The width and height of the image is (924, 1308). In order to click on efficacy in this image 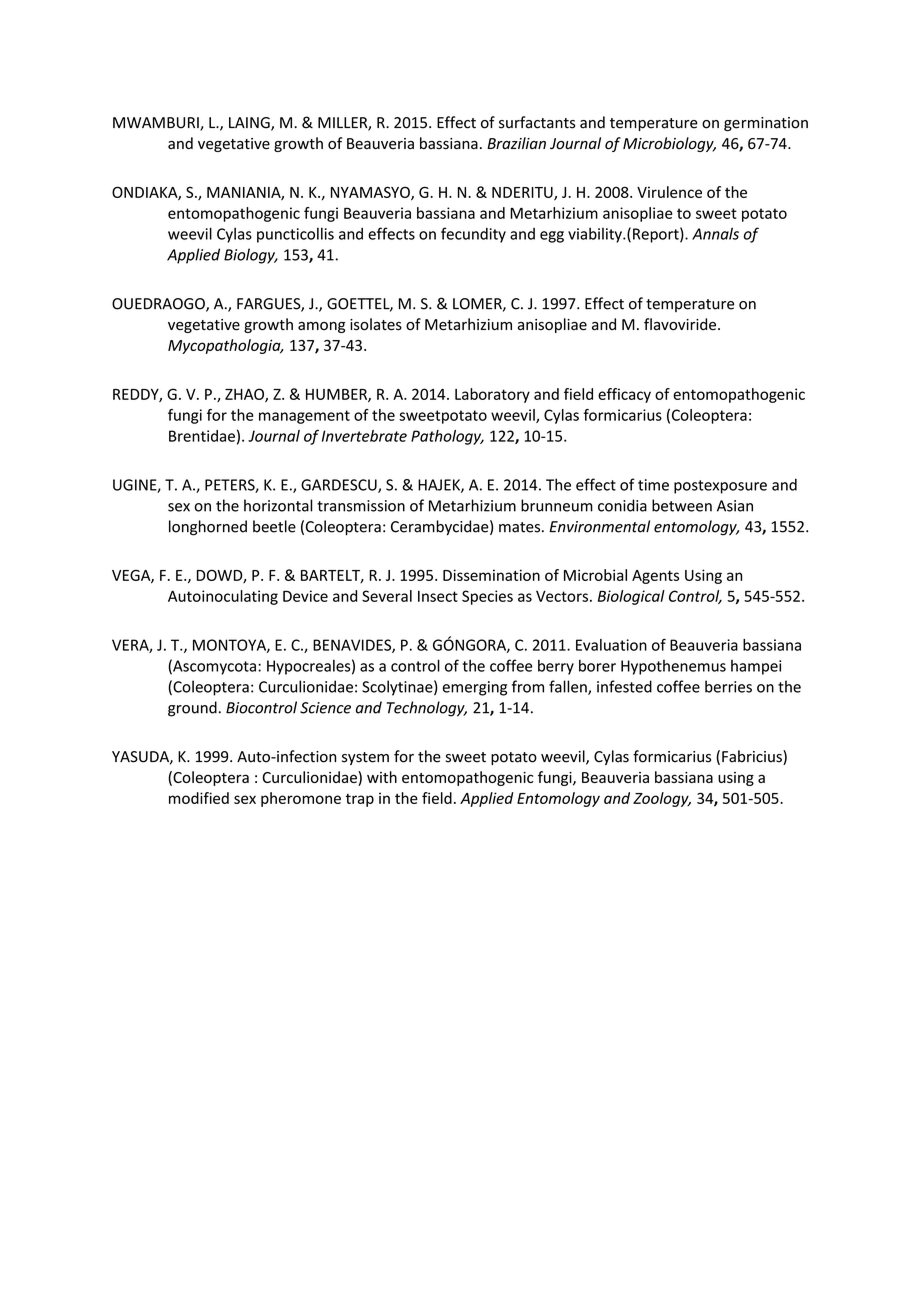, I will do `click(624, 395)`.
